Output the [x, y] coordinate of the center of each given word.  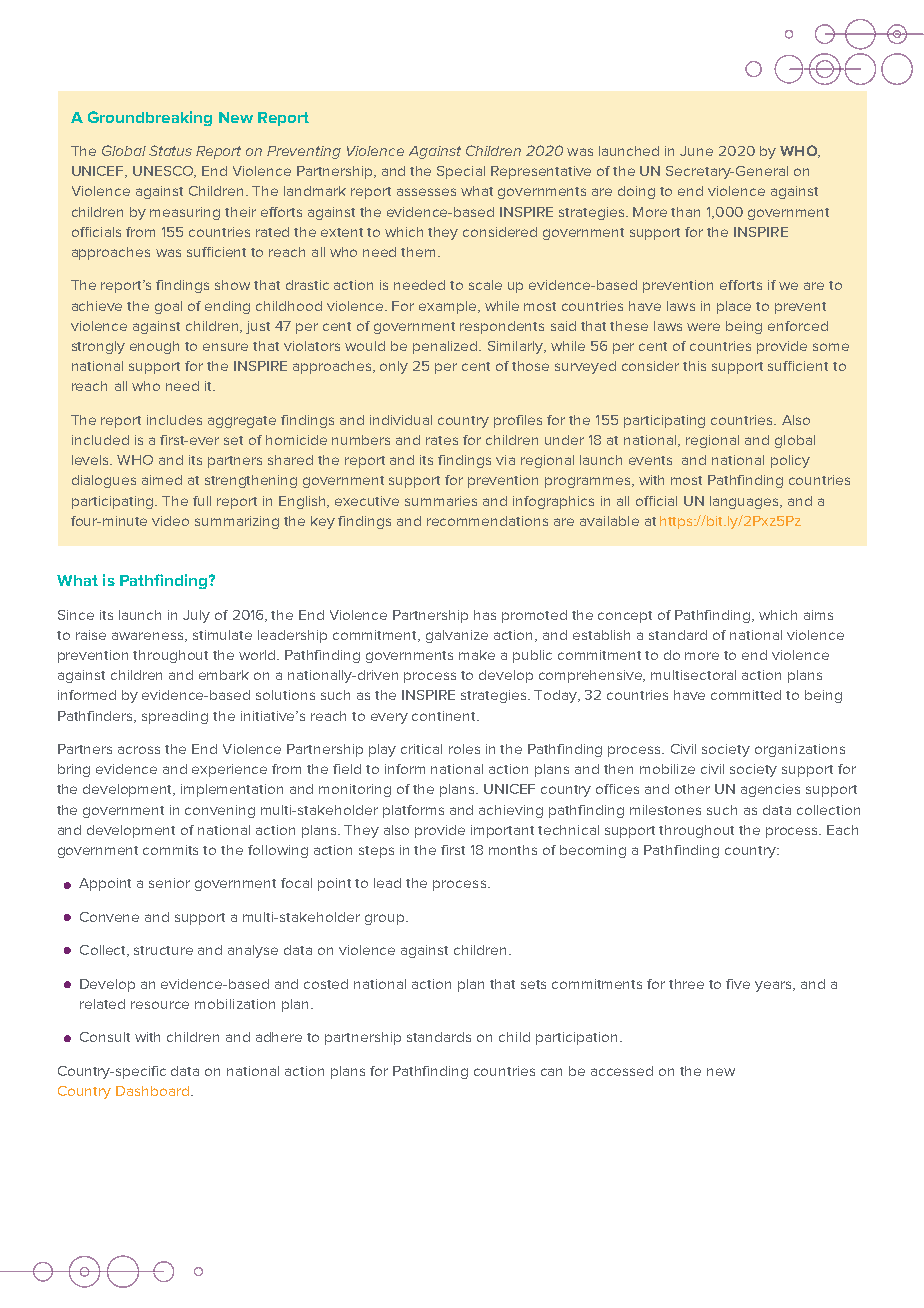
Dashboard [152, 1091]
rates [442, 440]
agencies [770, 790]
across [139, 750]
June [696, 151]
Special [461, 172]
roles [464, 749]
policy [790, 461]
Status [170, 150]
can [551, 1072]
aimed [162, 480]
